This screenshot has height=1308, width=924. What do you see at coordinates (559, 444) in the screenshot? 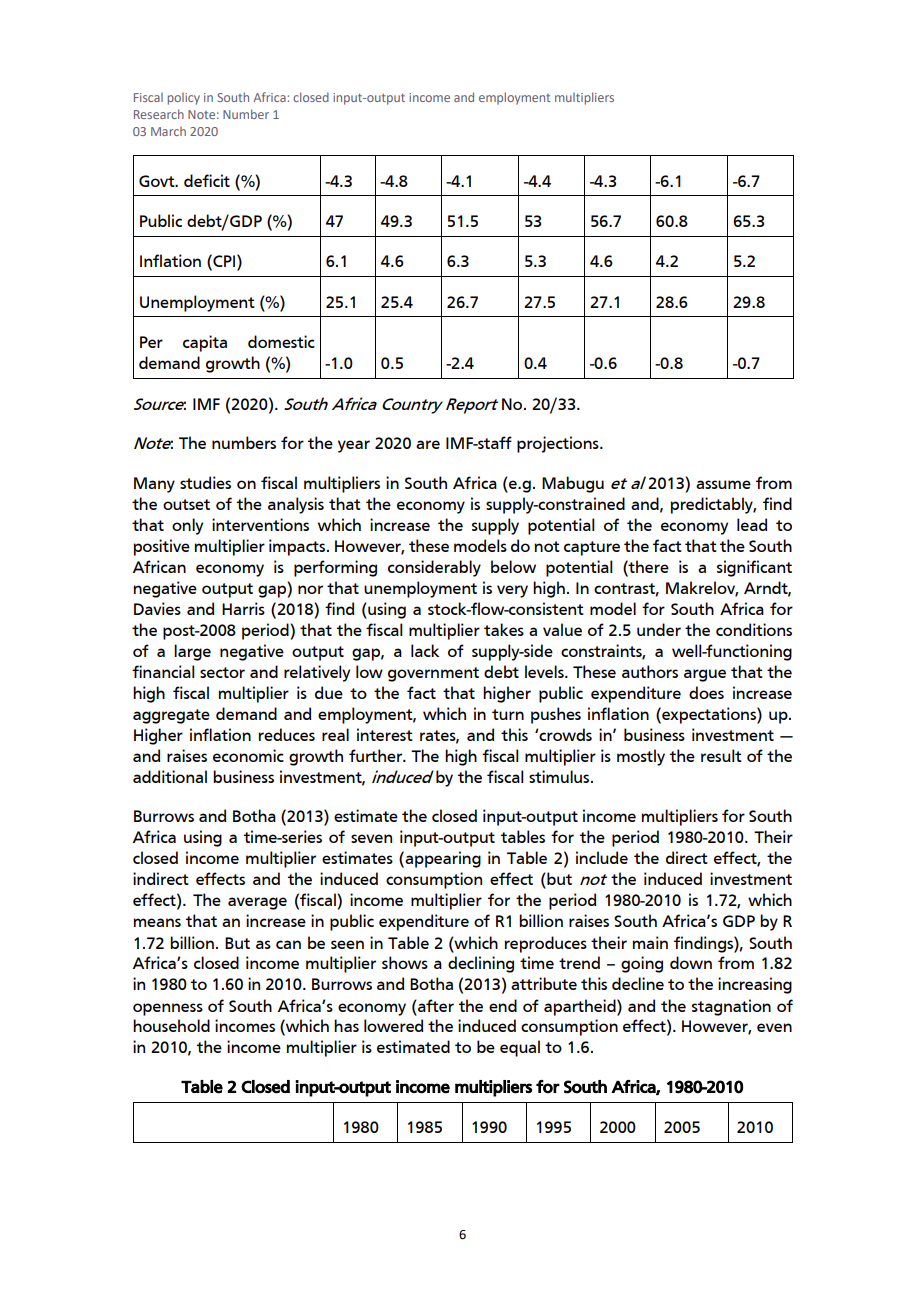
I see `projections` at bounding box center [559, 444].
